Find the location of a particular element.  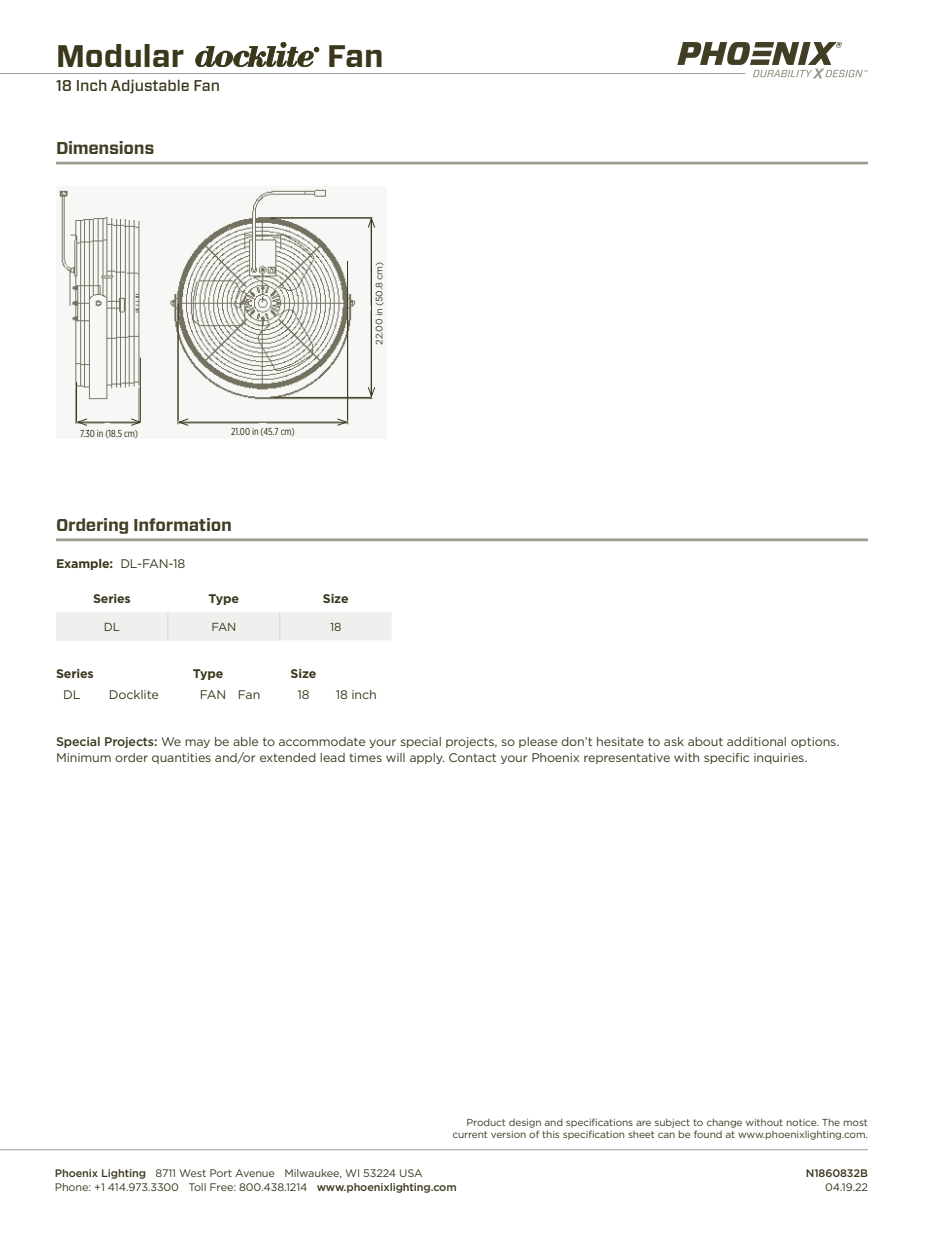

Information is located at coordinates (182, 524).
